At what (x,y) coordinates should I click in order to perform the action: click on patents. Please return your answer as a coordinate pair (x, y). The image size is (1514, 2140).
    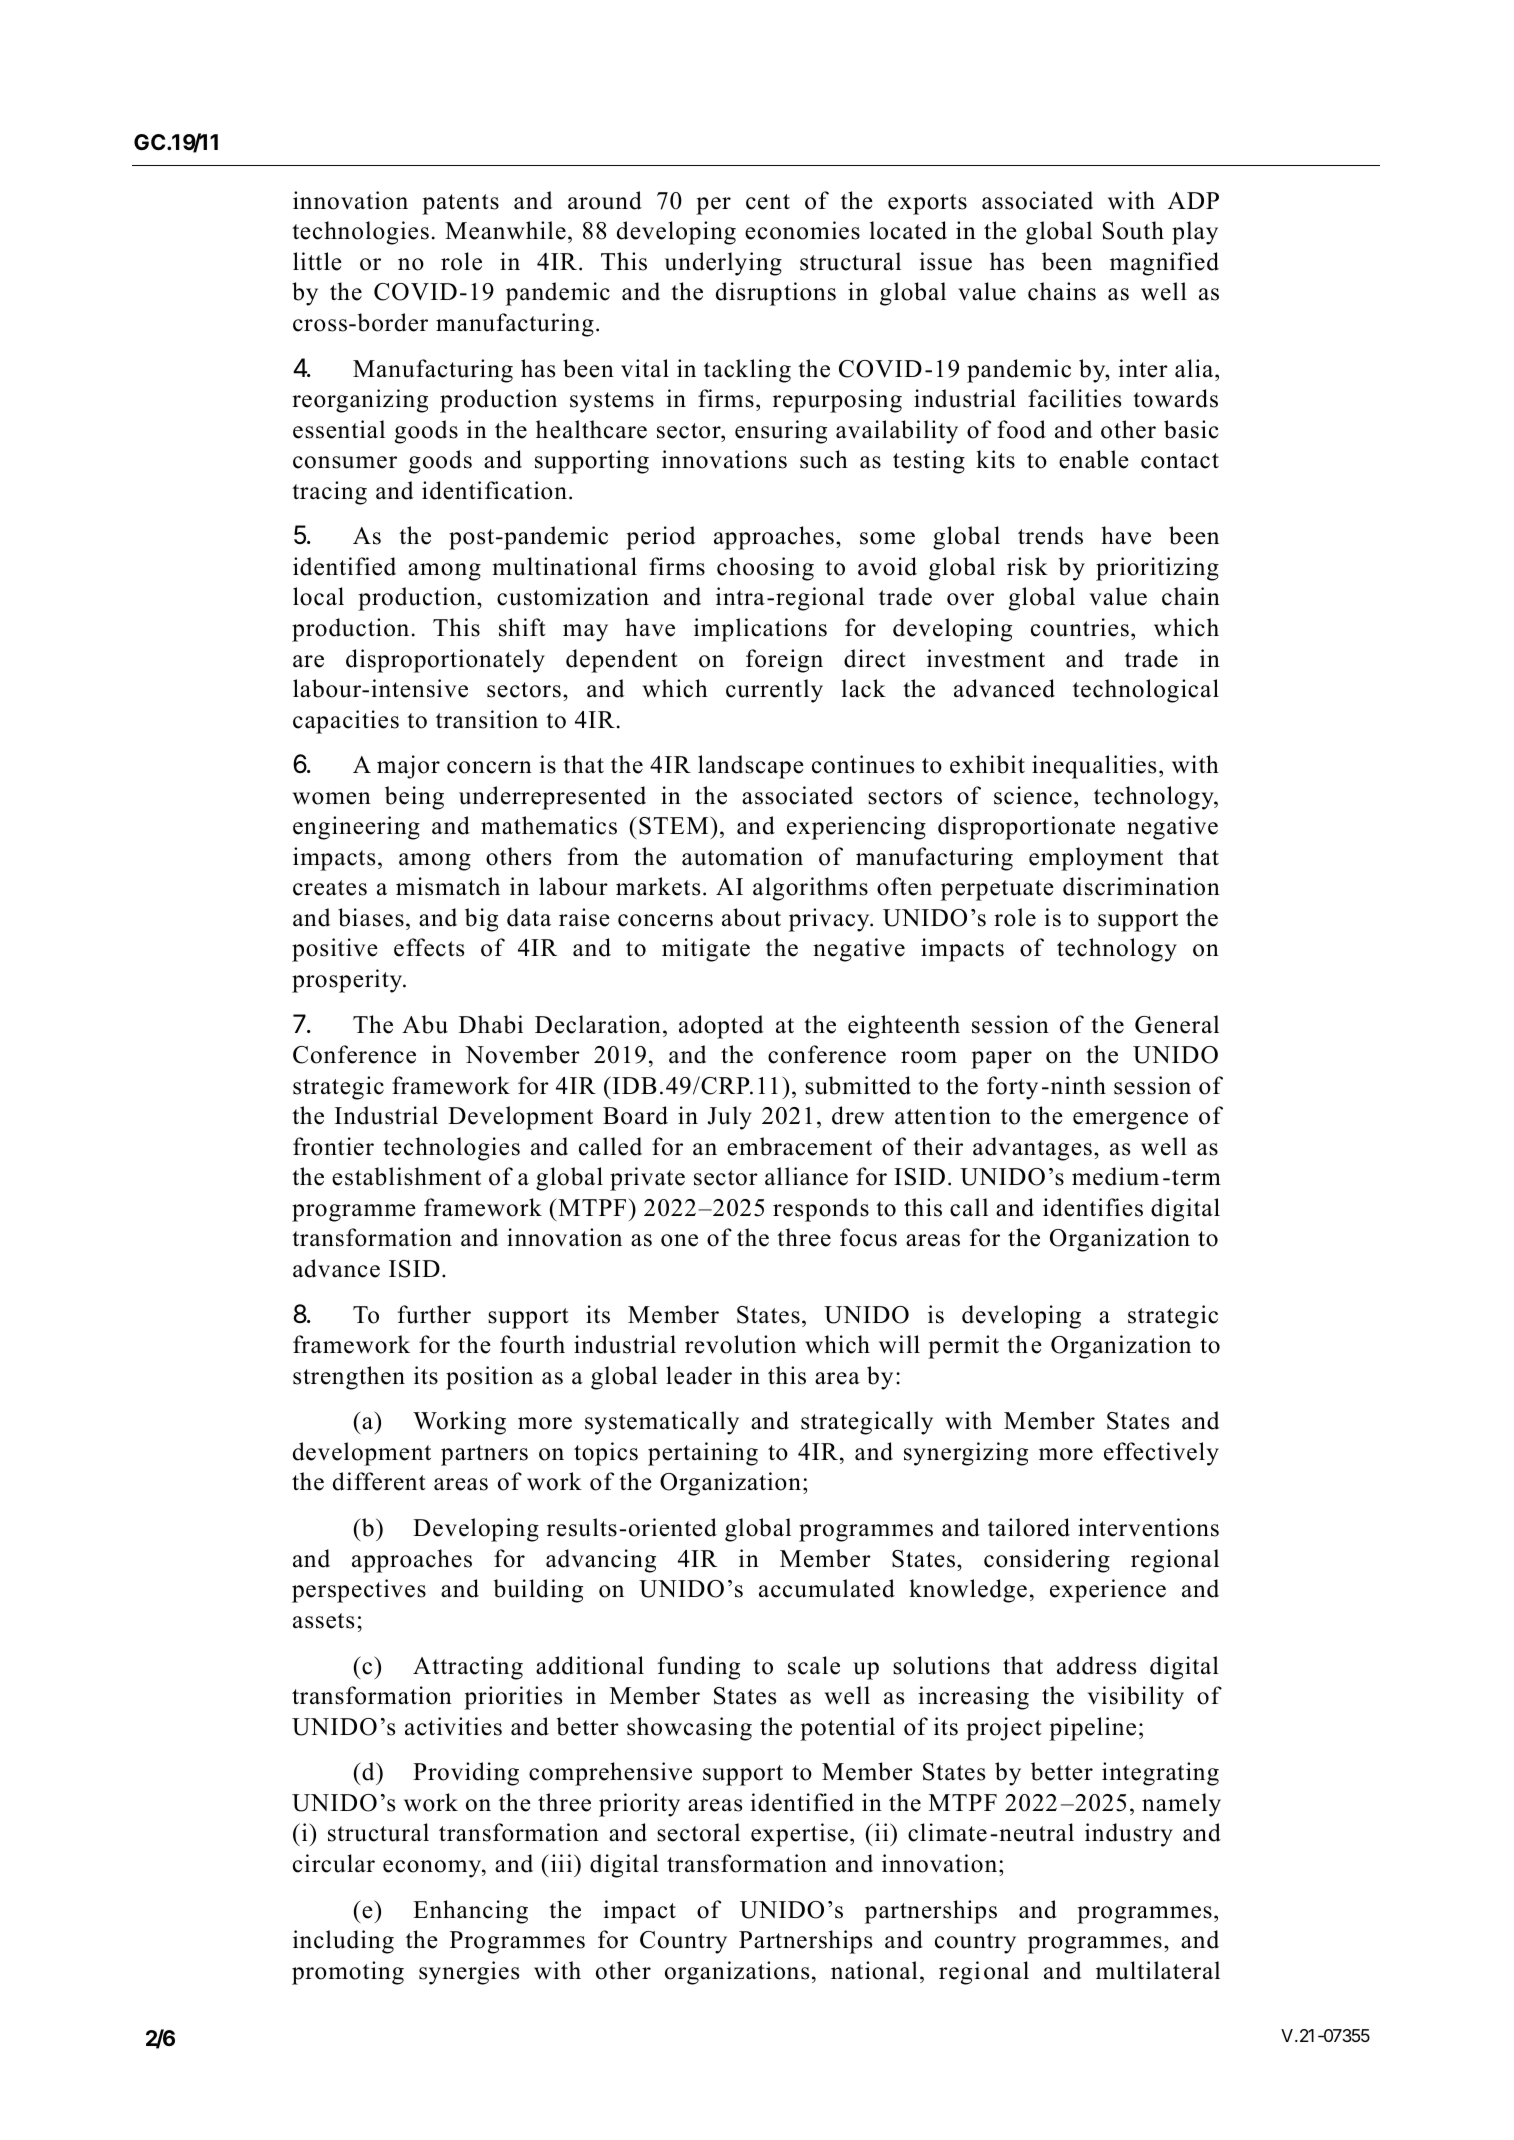
    Looking at the image, I should click on (460, 204).
